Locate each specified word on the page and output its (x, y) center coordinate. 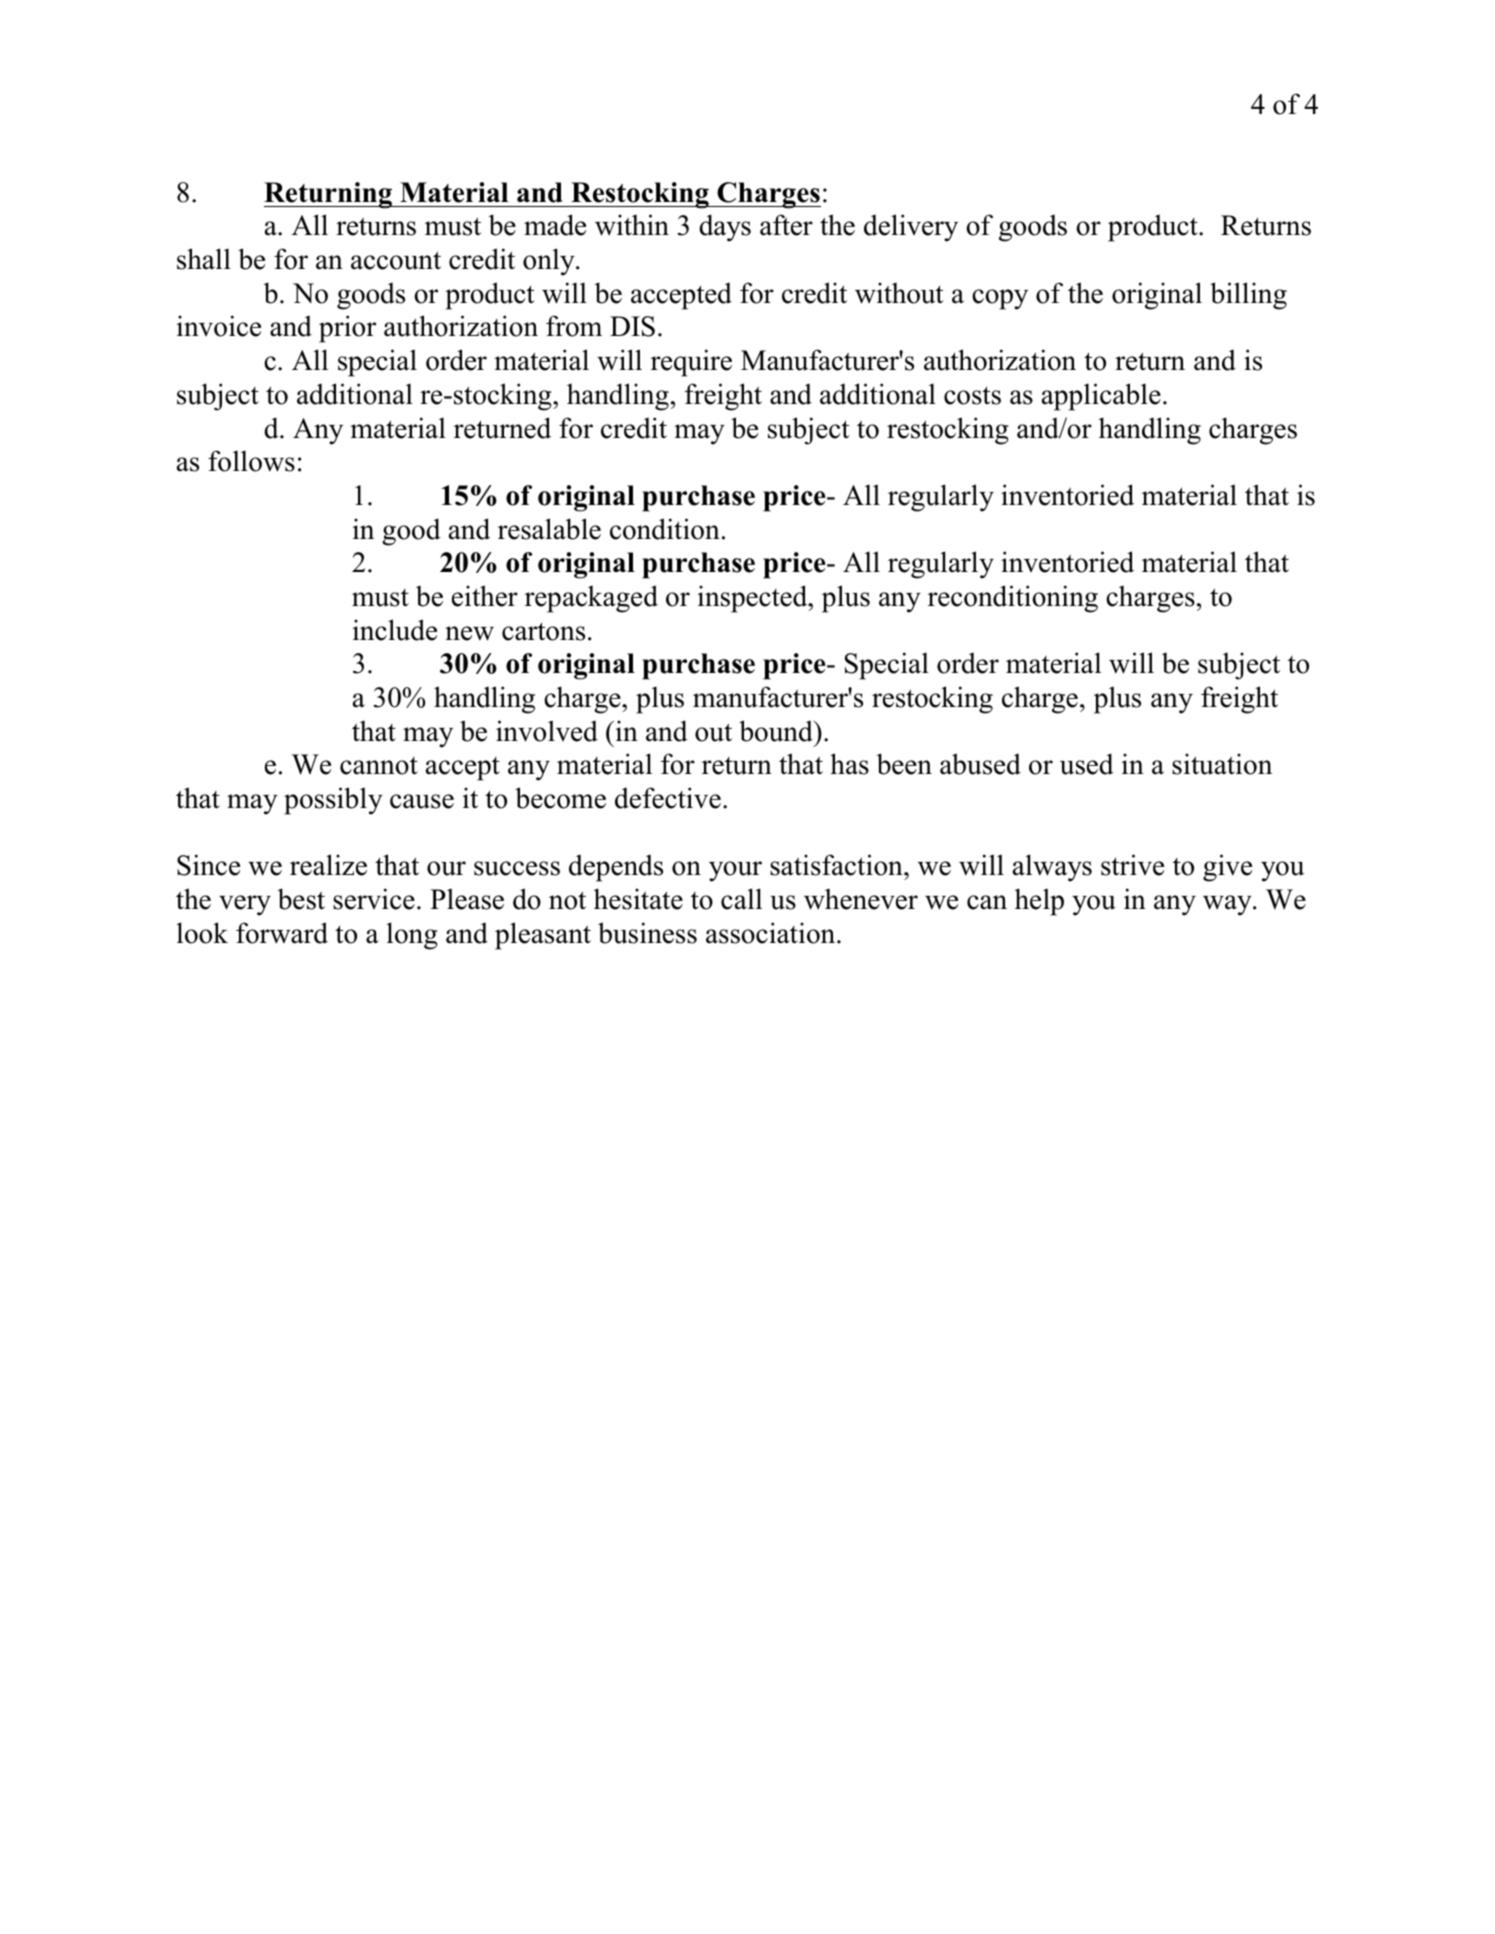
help (1039, 902)
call (741, 899)
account (396, 260)
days (725, 228)
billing (1248, 296)
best (301, 899)
